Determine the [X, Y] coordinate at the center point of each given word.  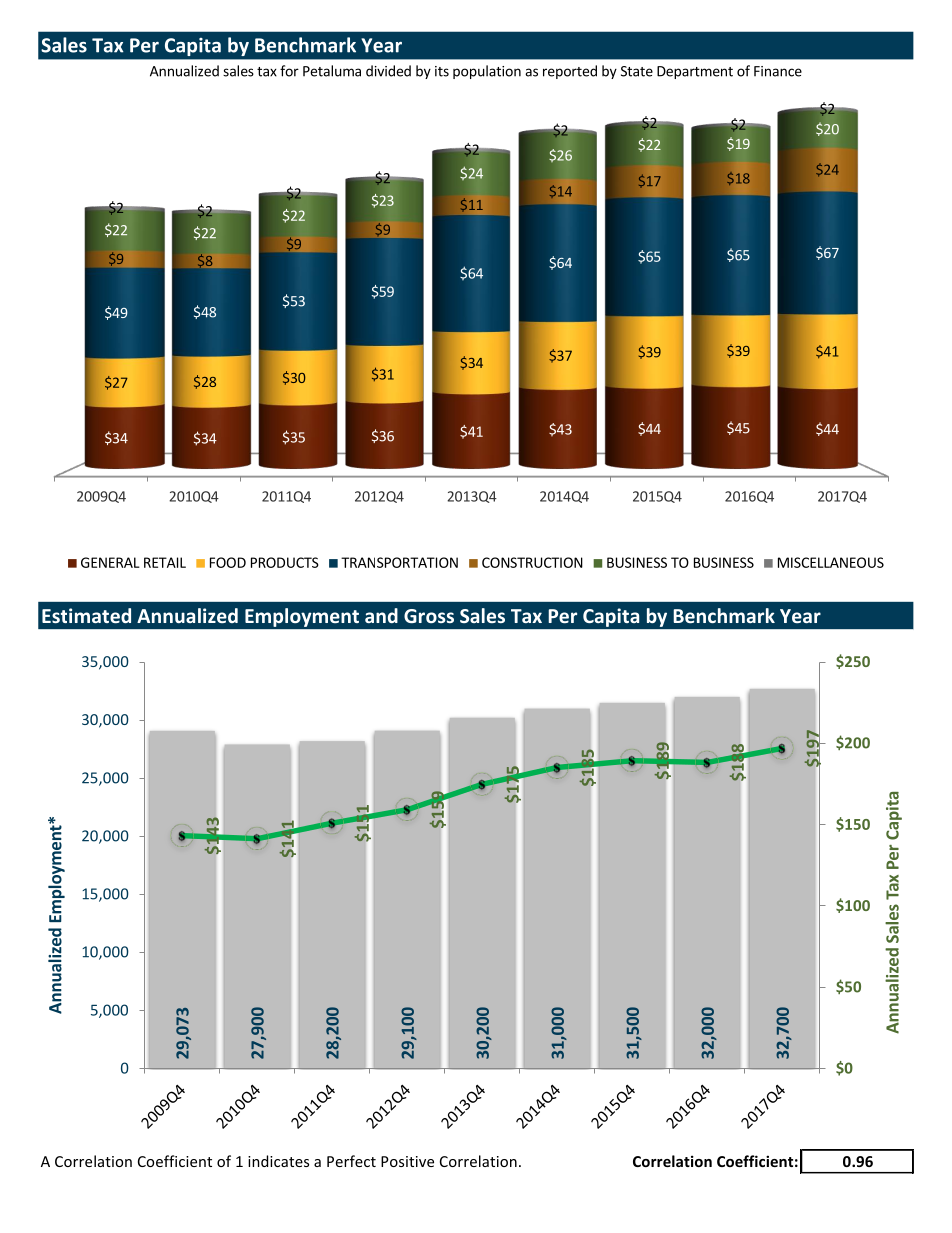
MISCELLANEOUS [831, 562]
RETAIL [165, 562]
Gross [429, 616]
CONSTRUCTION [532, 562]
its [442, 71]
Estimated [86, 615]
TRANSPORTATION [399, 562]
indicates [278, 1161]
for [289, 71]
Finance [778, 71]
